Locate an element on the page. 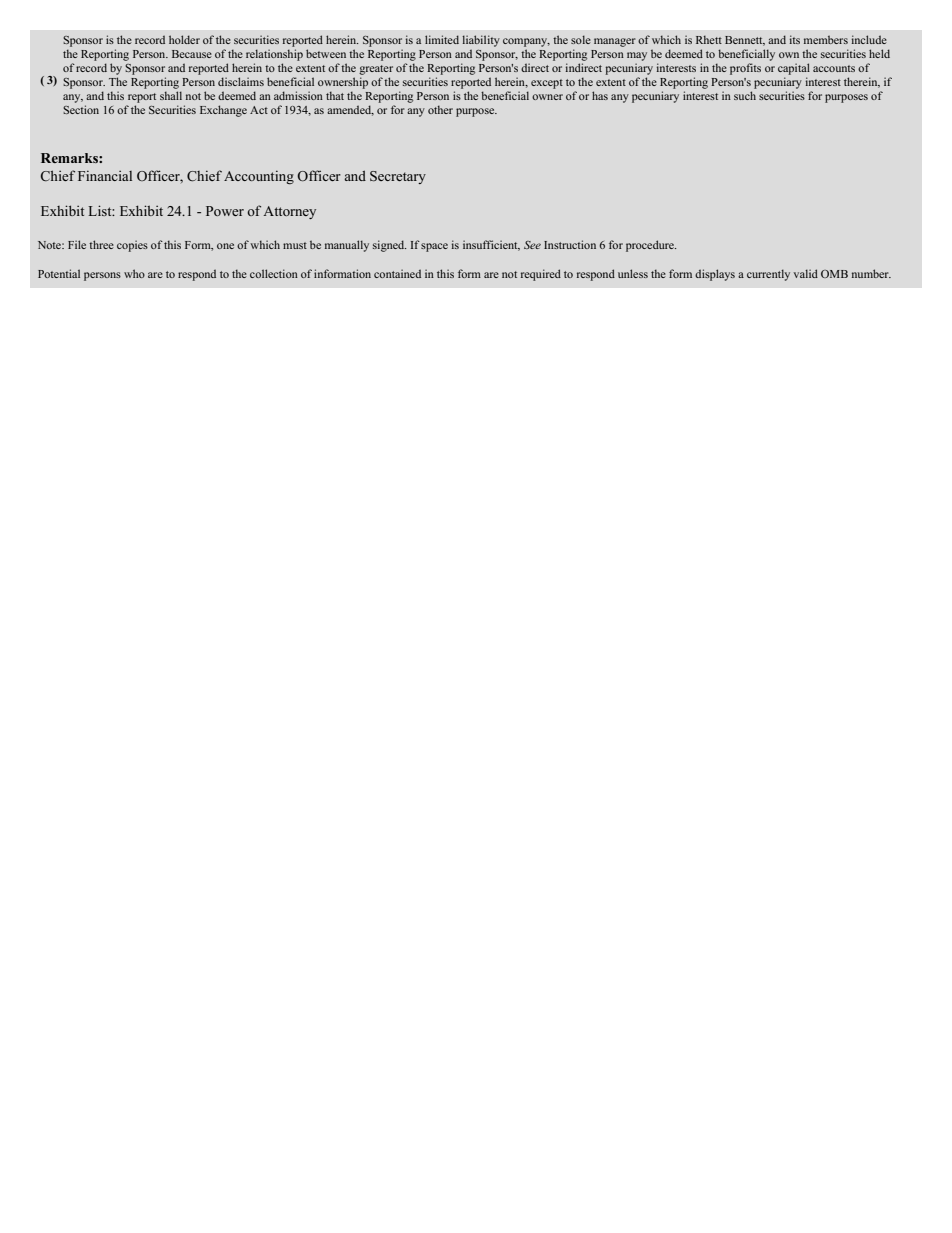 Image resolution: width=952 pixels, height=1233 pixels. members is located at coordinates (826, 39).
